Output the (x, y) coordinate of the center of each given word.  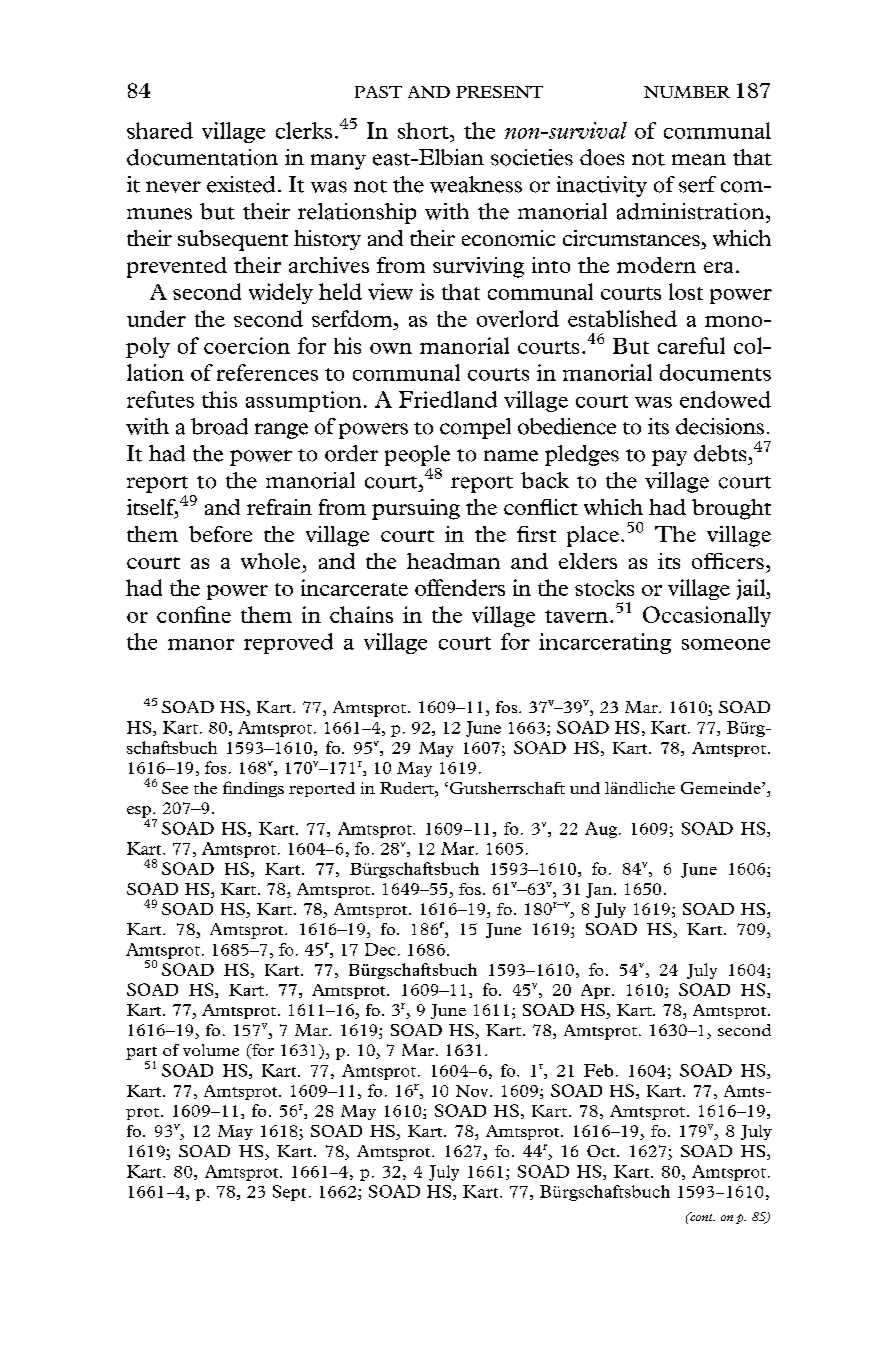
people (417, 455)
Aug (602, 830)
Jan (599, 890)
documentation (202, 157)
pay (669, 458)
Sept (289, 1193)
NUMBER (687, 92)
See (175, 788)
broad (219, 426)
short (424, 130)
